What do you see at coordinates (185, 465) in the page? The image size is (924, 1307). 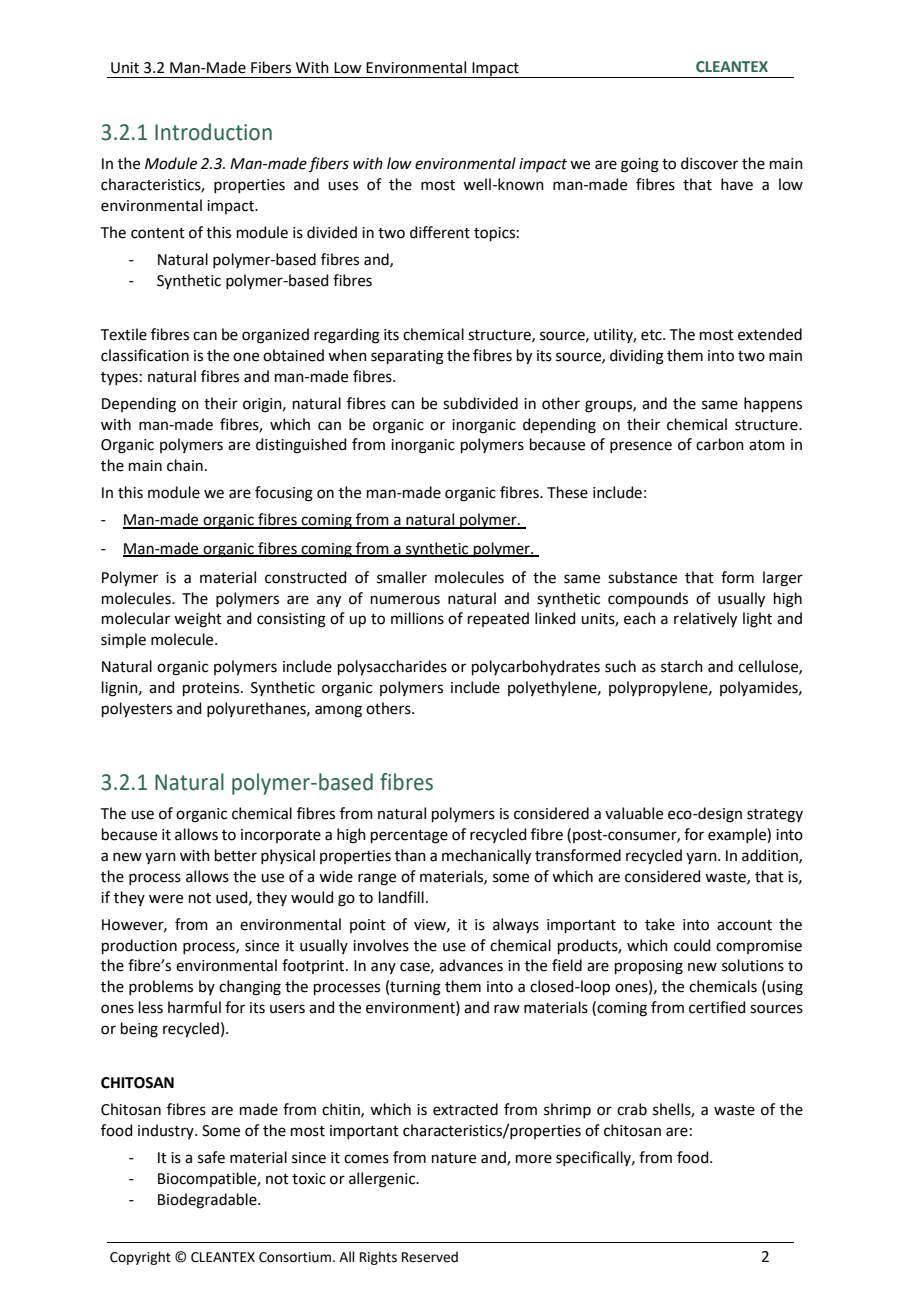 I see `chain` at bounding box center [185, 465].
